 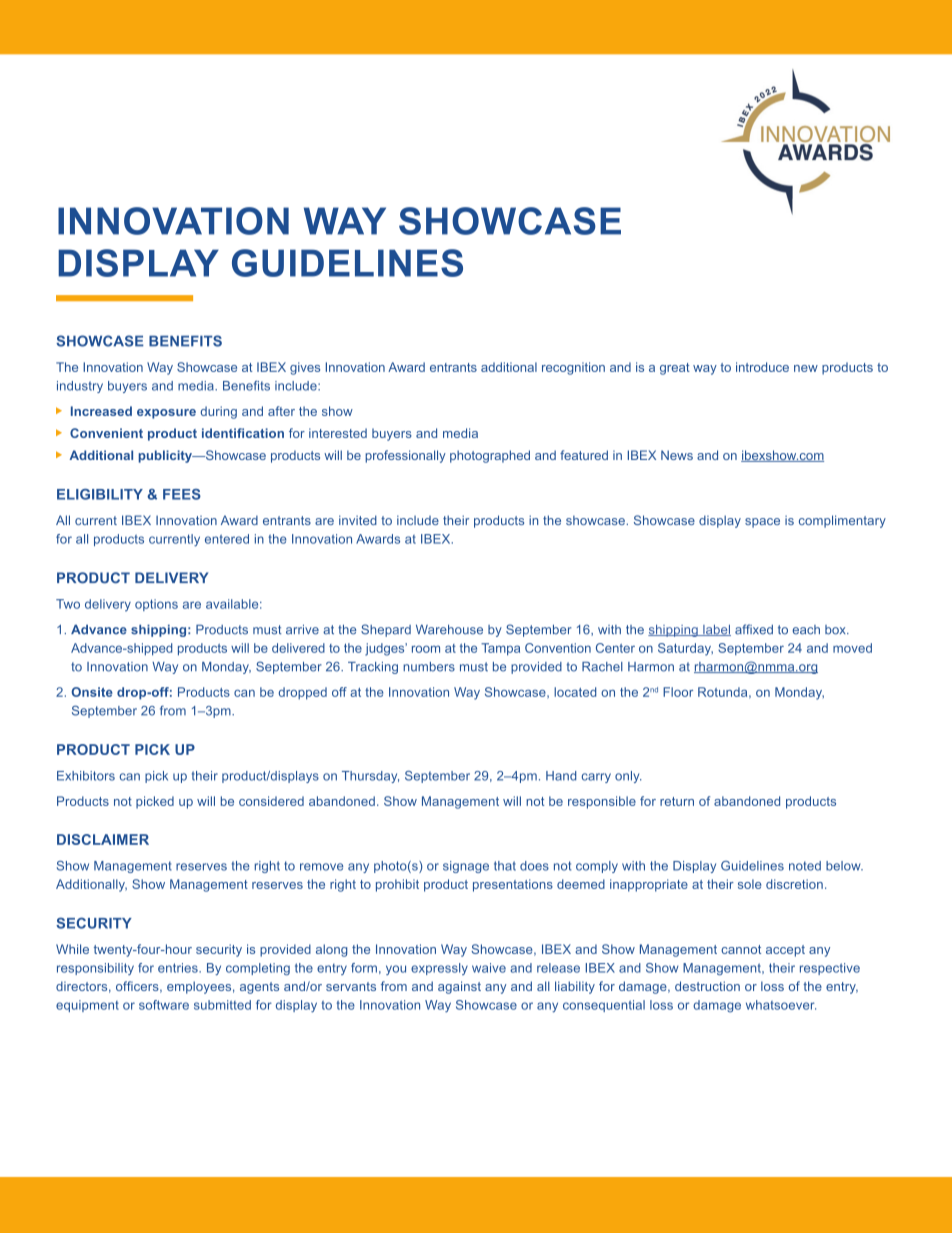 What do you see at coordinates (573, 368) in the screenshot?
I see `recognition` at bounding box center [573, 368].
